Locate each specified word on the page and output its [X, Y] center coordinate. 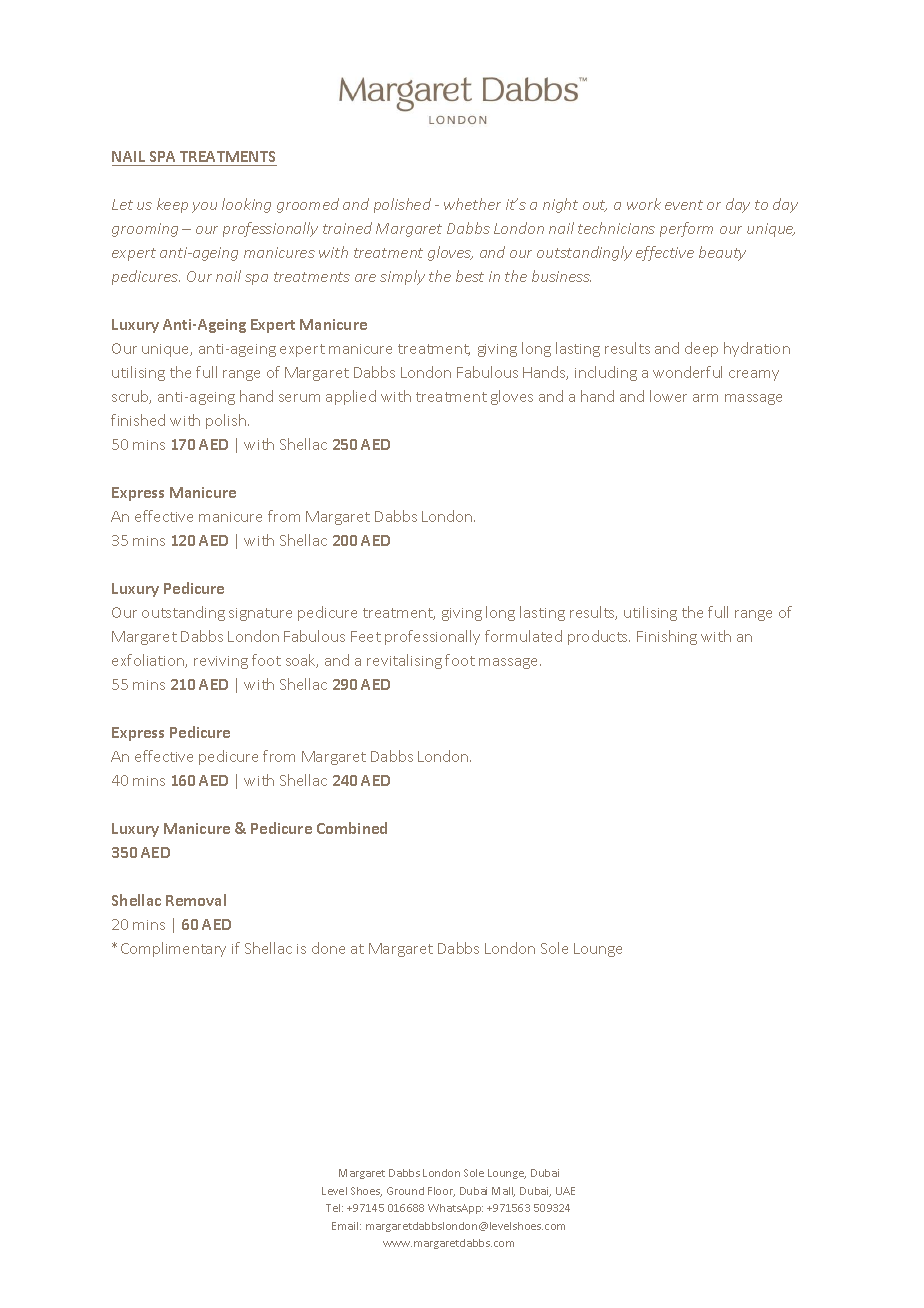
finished [138, 420]
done [328, 948]
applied [351, 397]
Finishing [667, 637]
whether [472, 204]
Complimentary [173, 949]
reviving [221, 662]
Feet [366, 636]
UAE [565, 1191]
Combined [352, 828]
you [204, 207]
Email [346, 1226]
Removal [196, 900]
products [599, 637]
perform [686, 229]
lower [668, 396]
